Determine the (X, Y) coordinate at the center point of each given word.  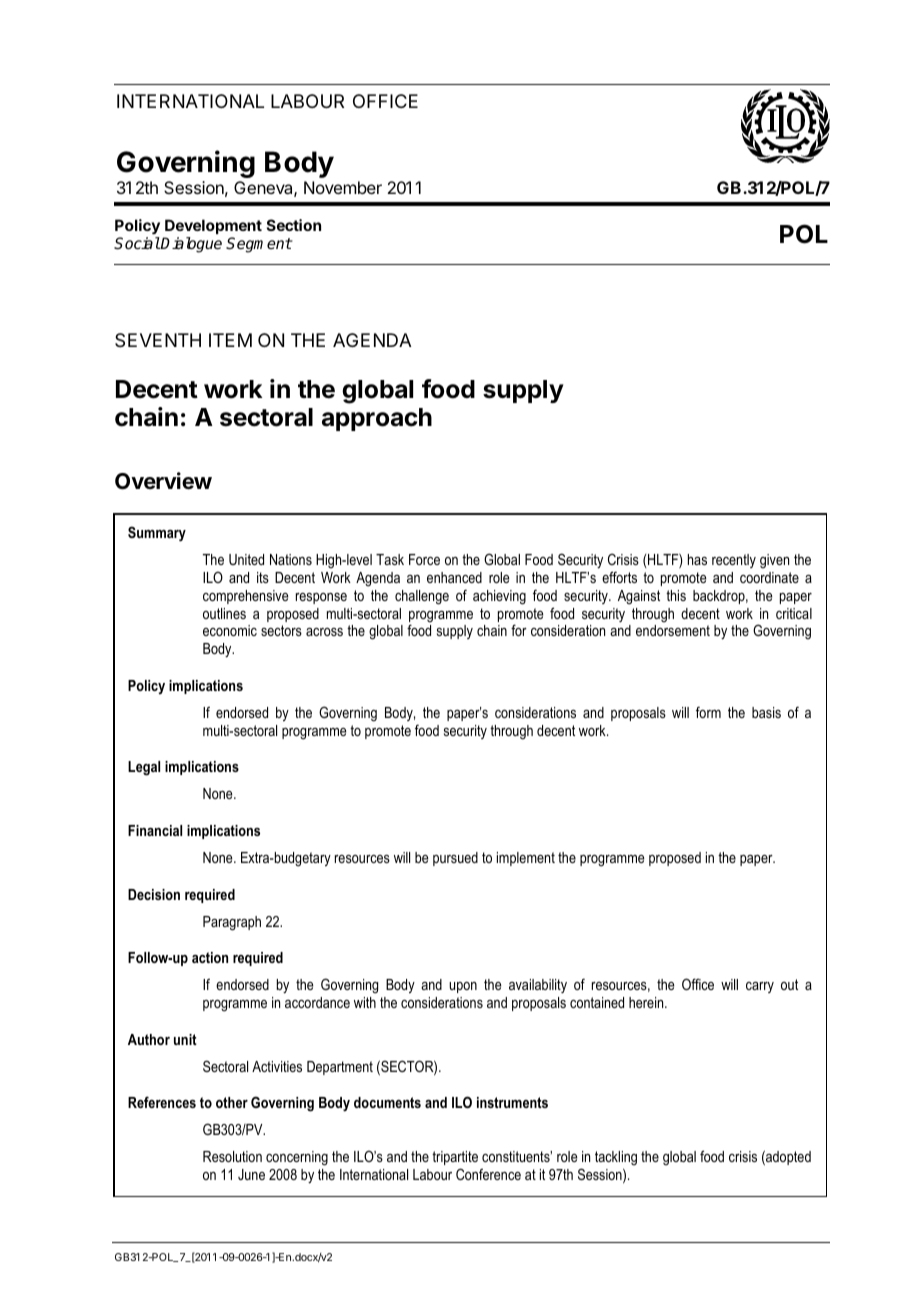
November (343, 187)
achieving (499, 597)
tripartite (455, 1158)
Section (294, 225)
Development (213, 226)
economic (230, 630)
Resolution (232, 1156)
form (708, 712)
